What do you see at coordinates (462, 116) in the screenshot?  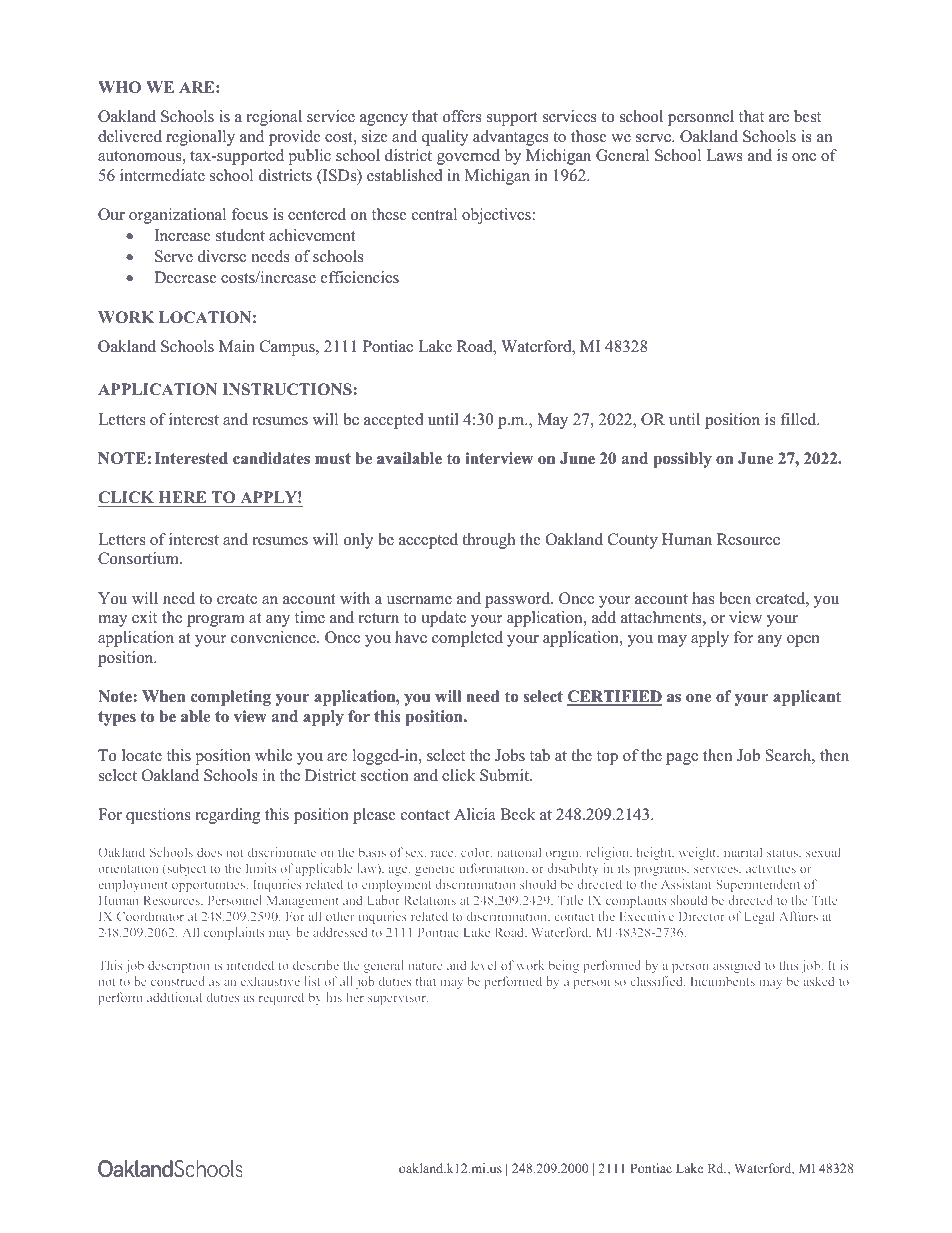 I see `offers` at bounding box center [462, 116].
